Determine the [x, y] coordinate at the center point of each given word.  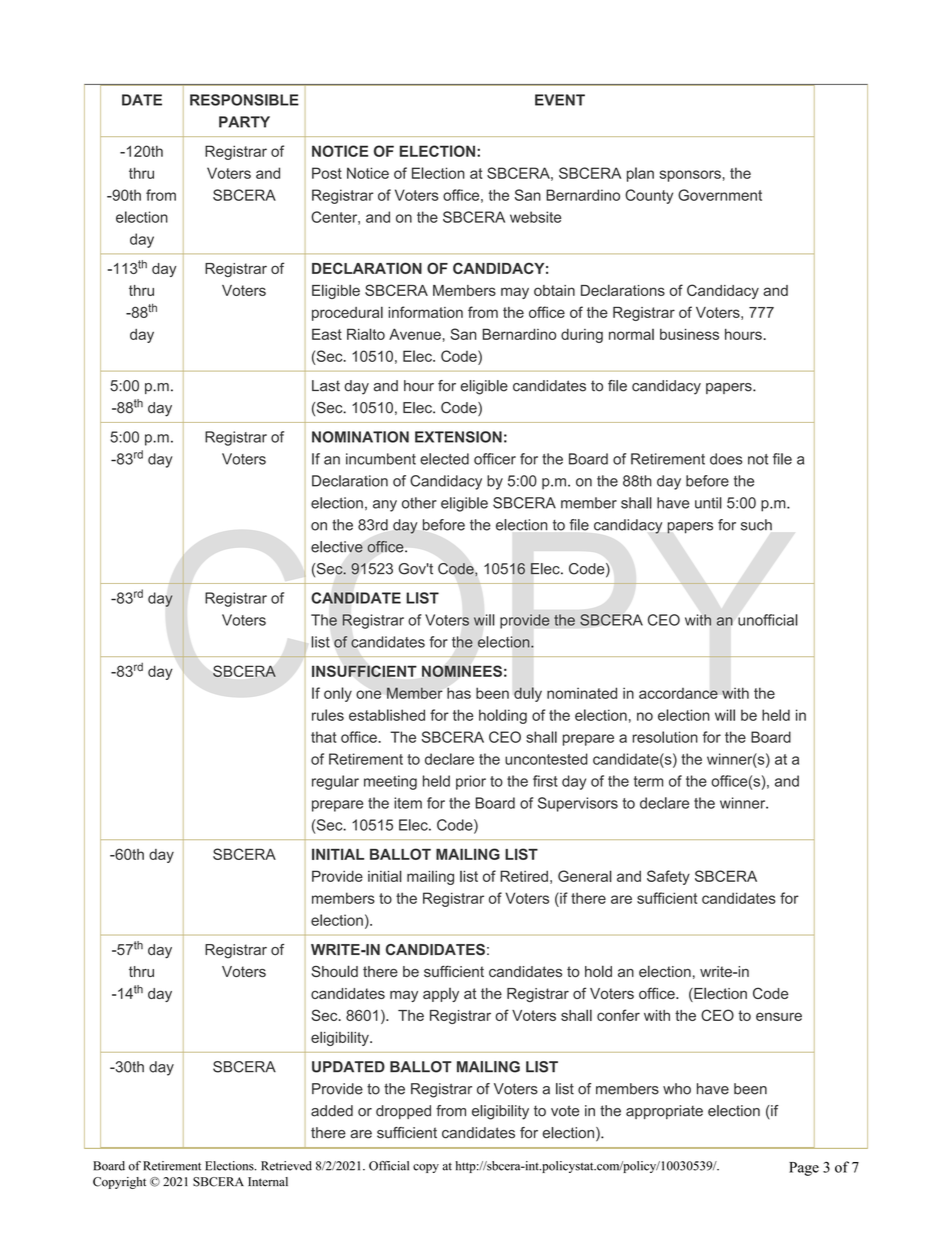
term [648, 781]
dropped [403, 1112]
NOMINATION [360, 437]
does [726, 459]
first [545, 781]
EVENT [560, 100]
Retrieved [286, 1166]
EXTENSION [458, 437]
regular [335, 782]
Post [327, 173]
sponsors [690, 176]
